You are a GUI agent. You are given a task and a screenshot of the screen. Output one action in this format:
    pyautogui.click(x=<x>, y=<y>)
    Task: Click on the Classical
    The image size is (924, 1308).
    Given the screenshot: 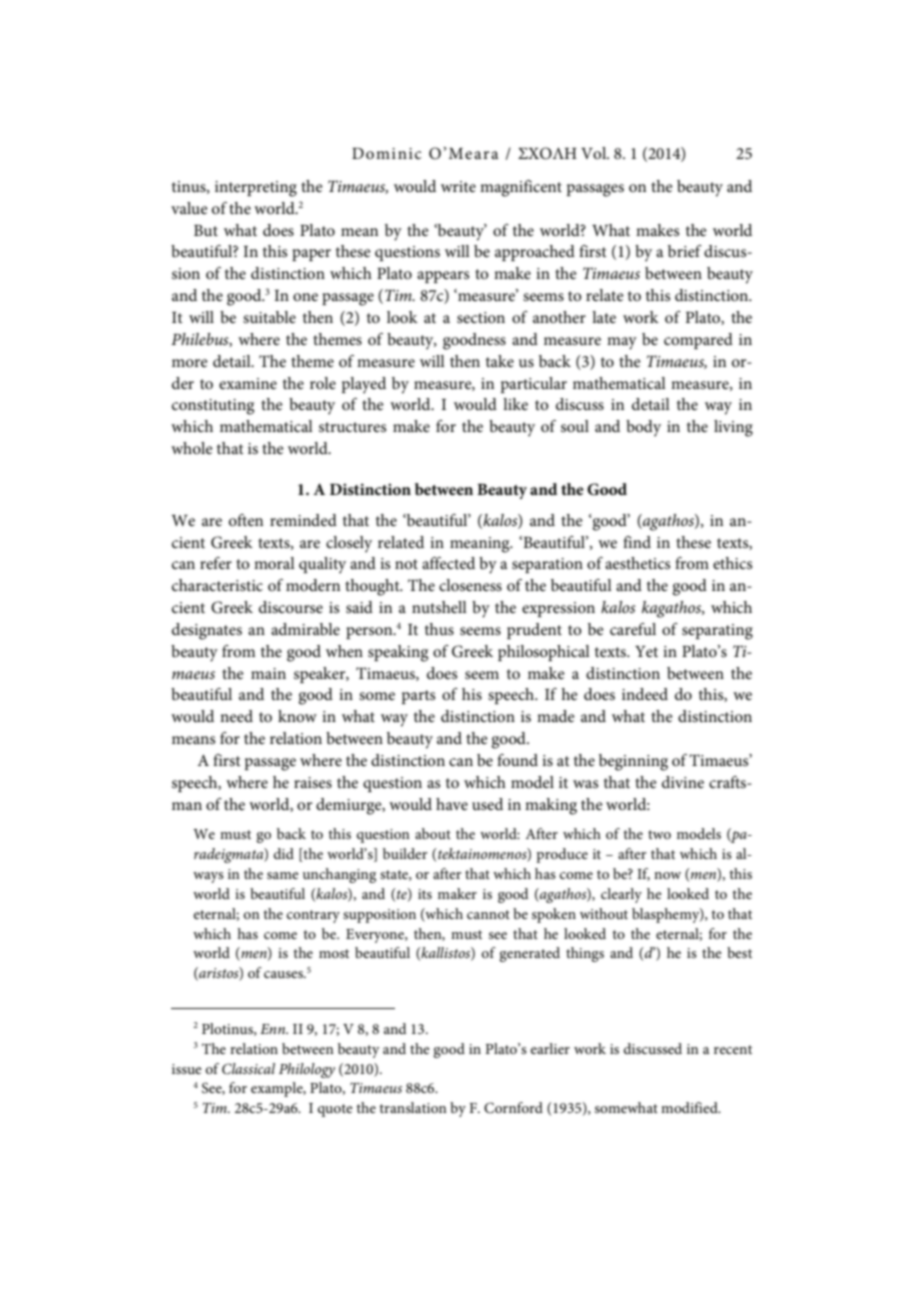 What is the action you would take?
    pyautogui.click(x=248, y=1069)
